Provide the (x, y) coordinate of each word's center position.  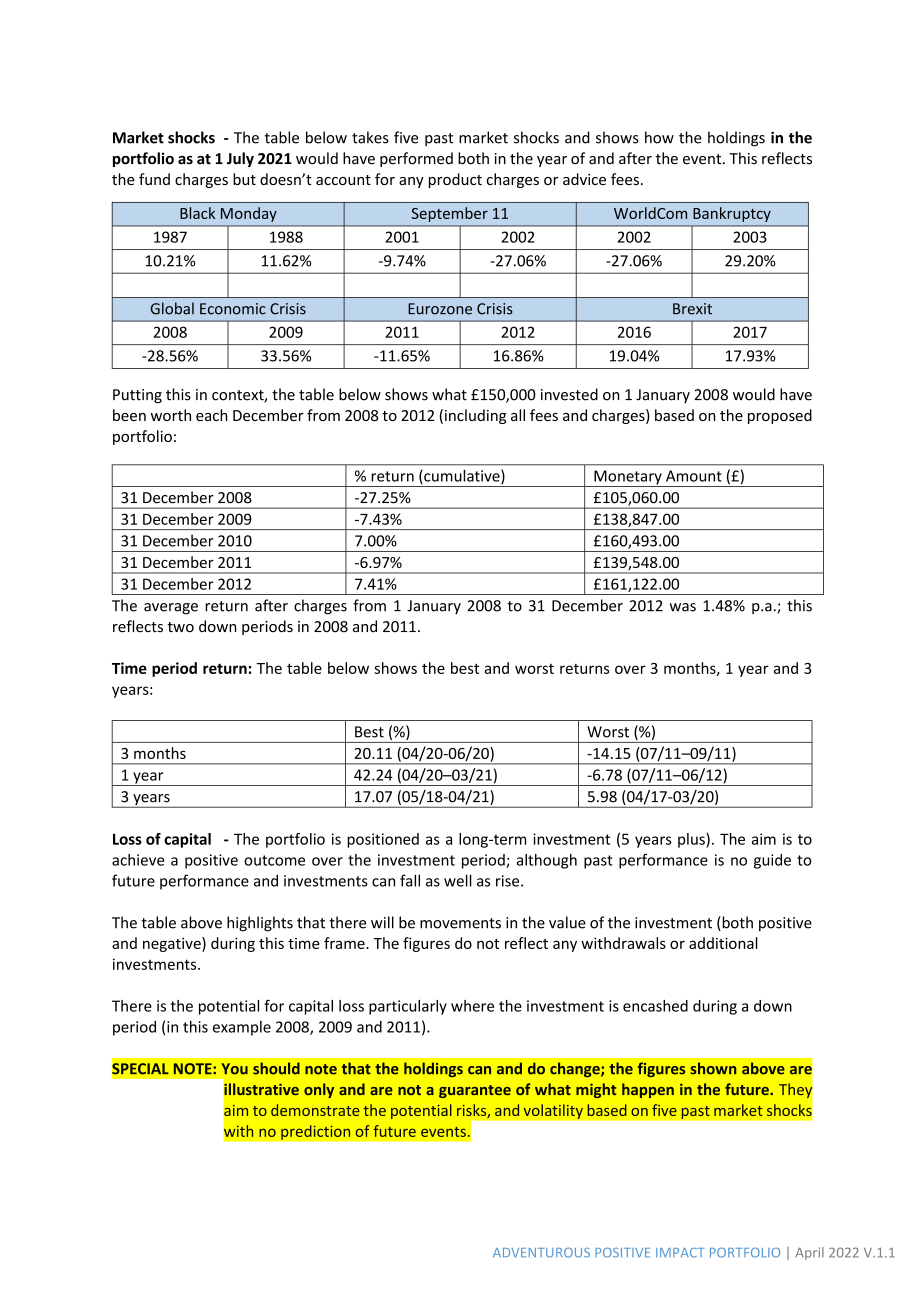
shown (713, 1068)
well (458, 880)
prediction (316, 1132)
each (212, 415)
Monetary (628, 478)
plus (692, 840)
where (472, 1006)
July (240, 159)
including (475, 416)
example (242, 1028)
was (682, 607)
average (171, 609)
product (455, 180)
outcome (274, 860)
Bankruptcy (732, 214)
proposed (780, 416)
